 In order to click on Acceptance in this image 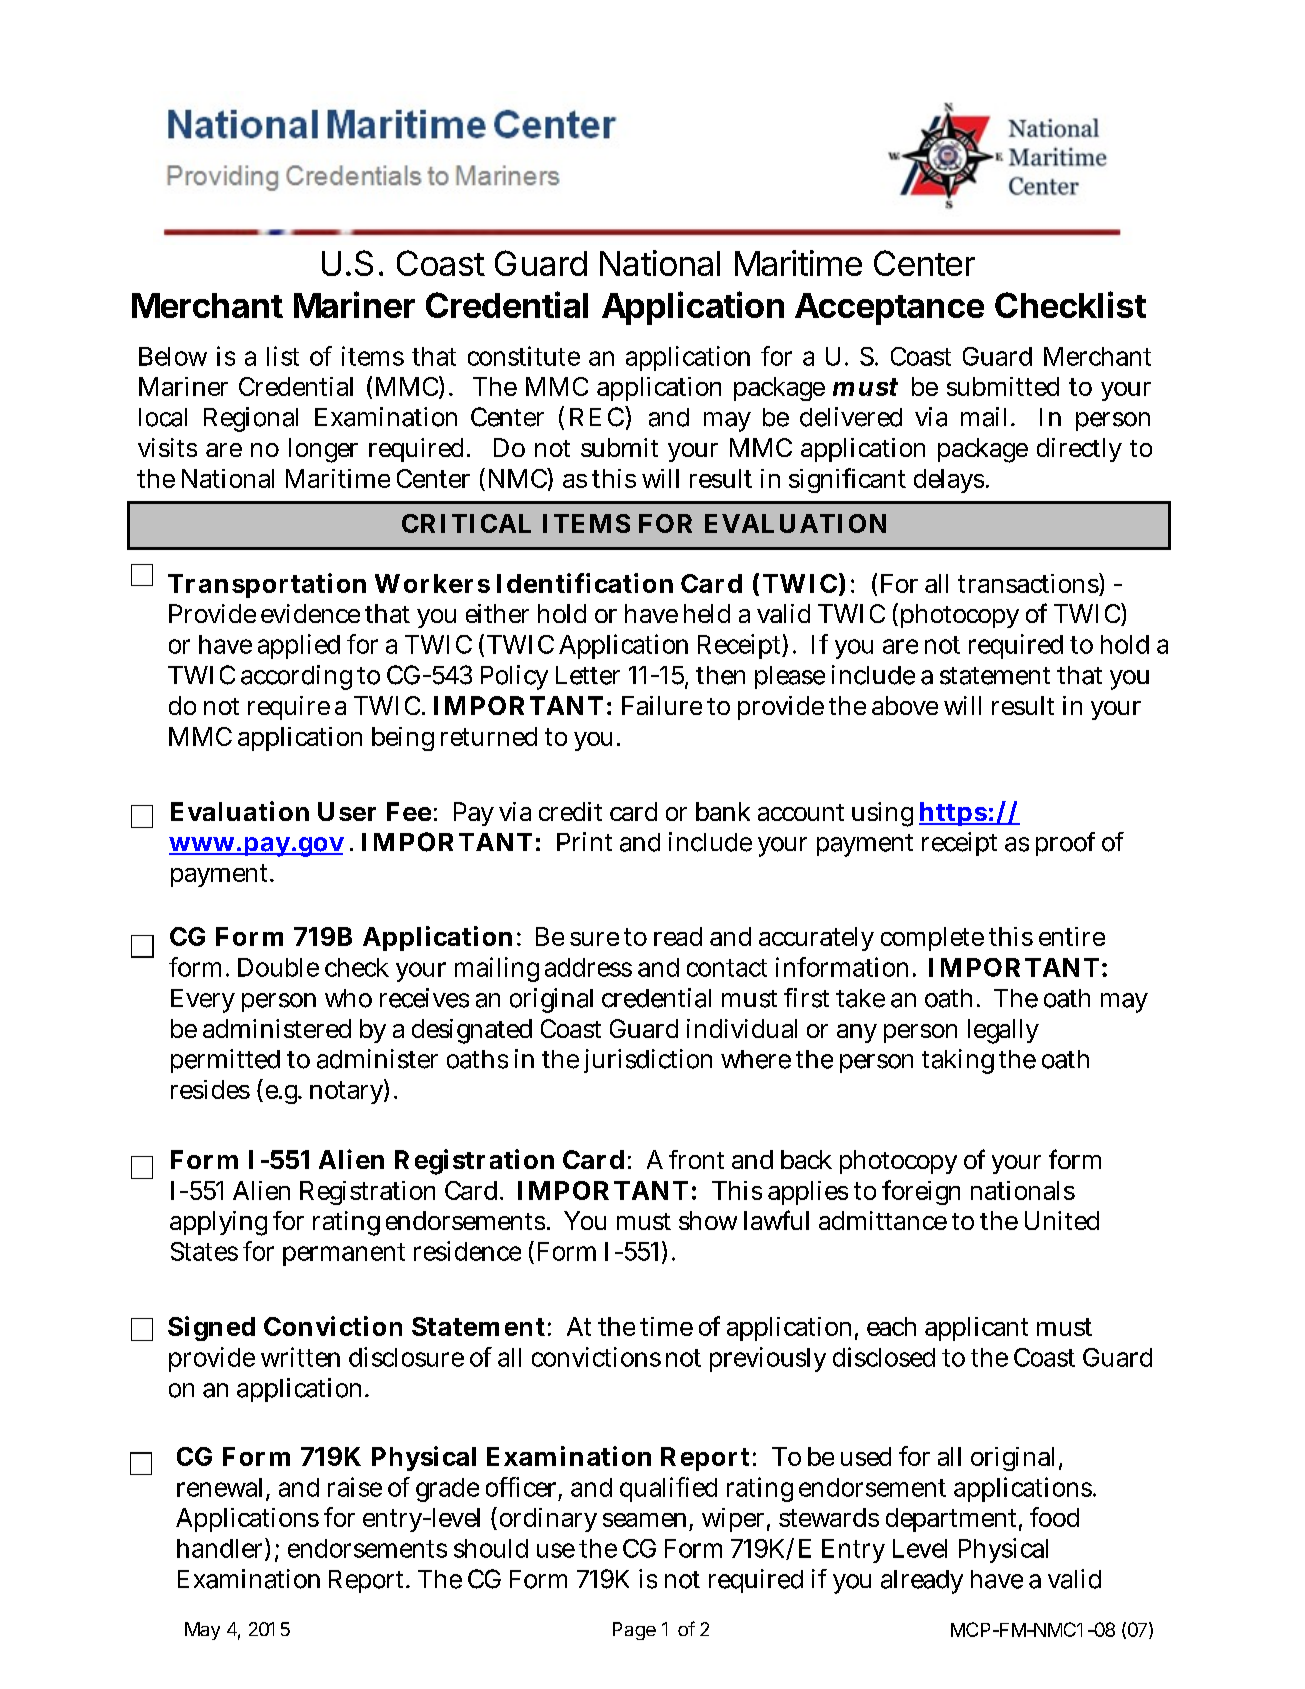, I will do `click(889, 309)`.
